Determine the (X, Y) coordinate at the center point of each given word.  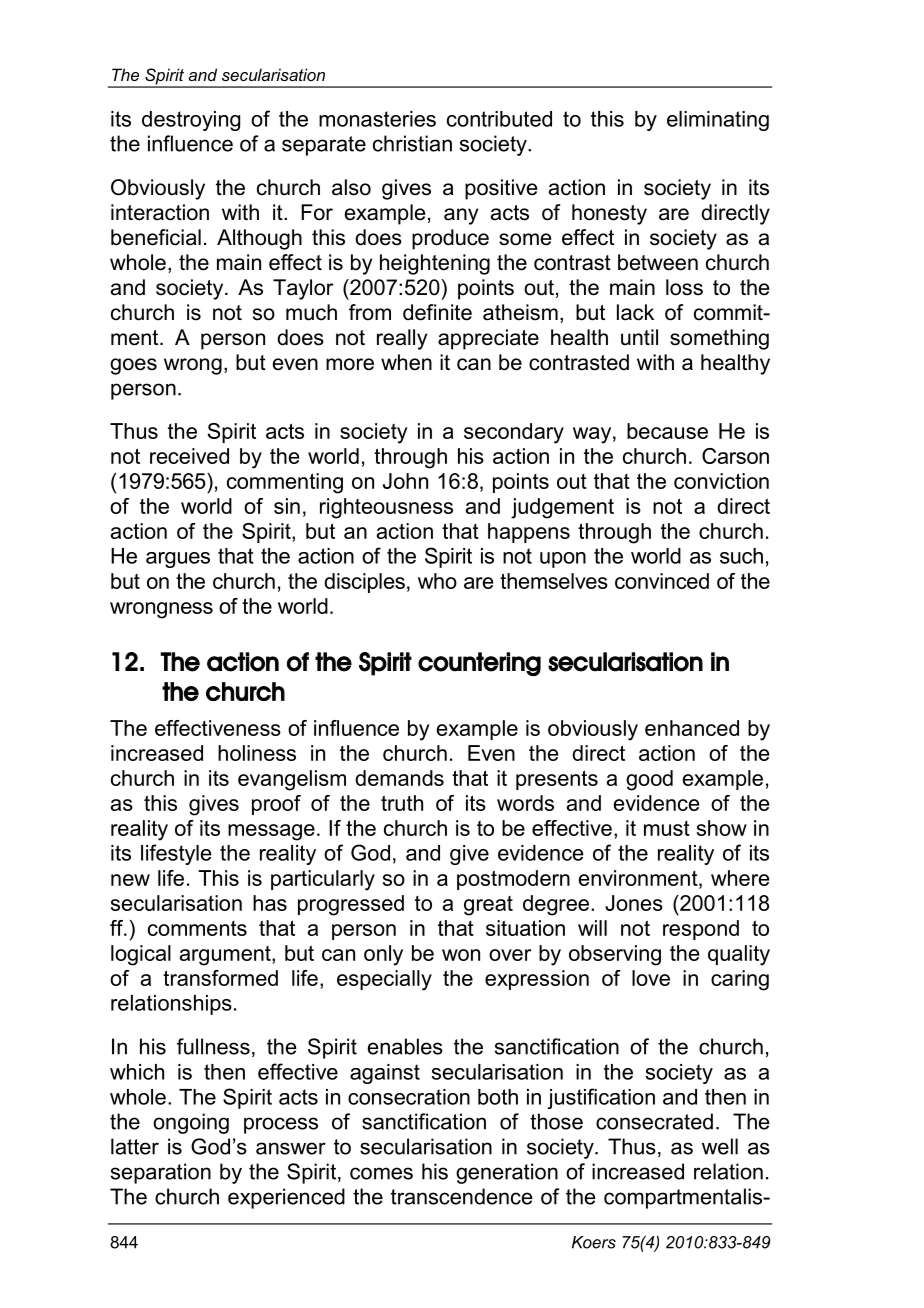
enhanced (692, 728)
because (667, 431)
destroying (191, 121)
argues (178, 560)
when (406, 362)
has (270, 903)
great (488, 906)
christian (412, 143)
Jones (634, 903)
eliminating (718, 121)
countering (479, 664)
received (189, 456)
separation (161, 1173)
